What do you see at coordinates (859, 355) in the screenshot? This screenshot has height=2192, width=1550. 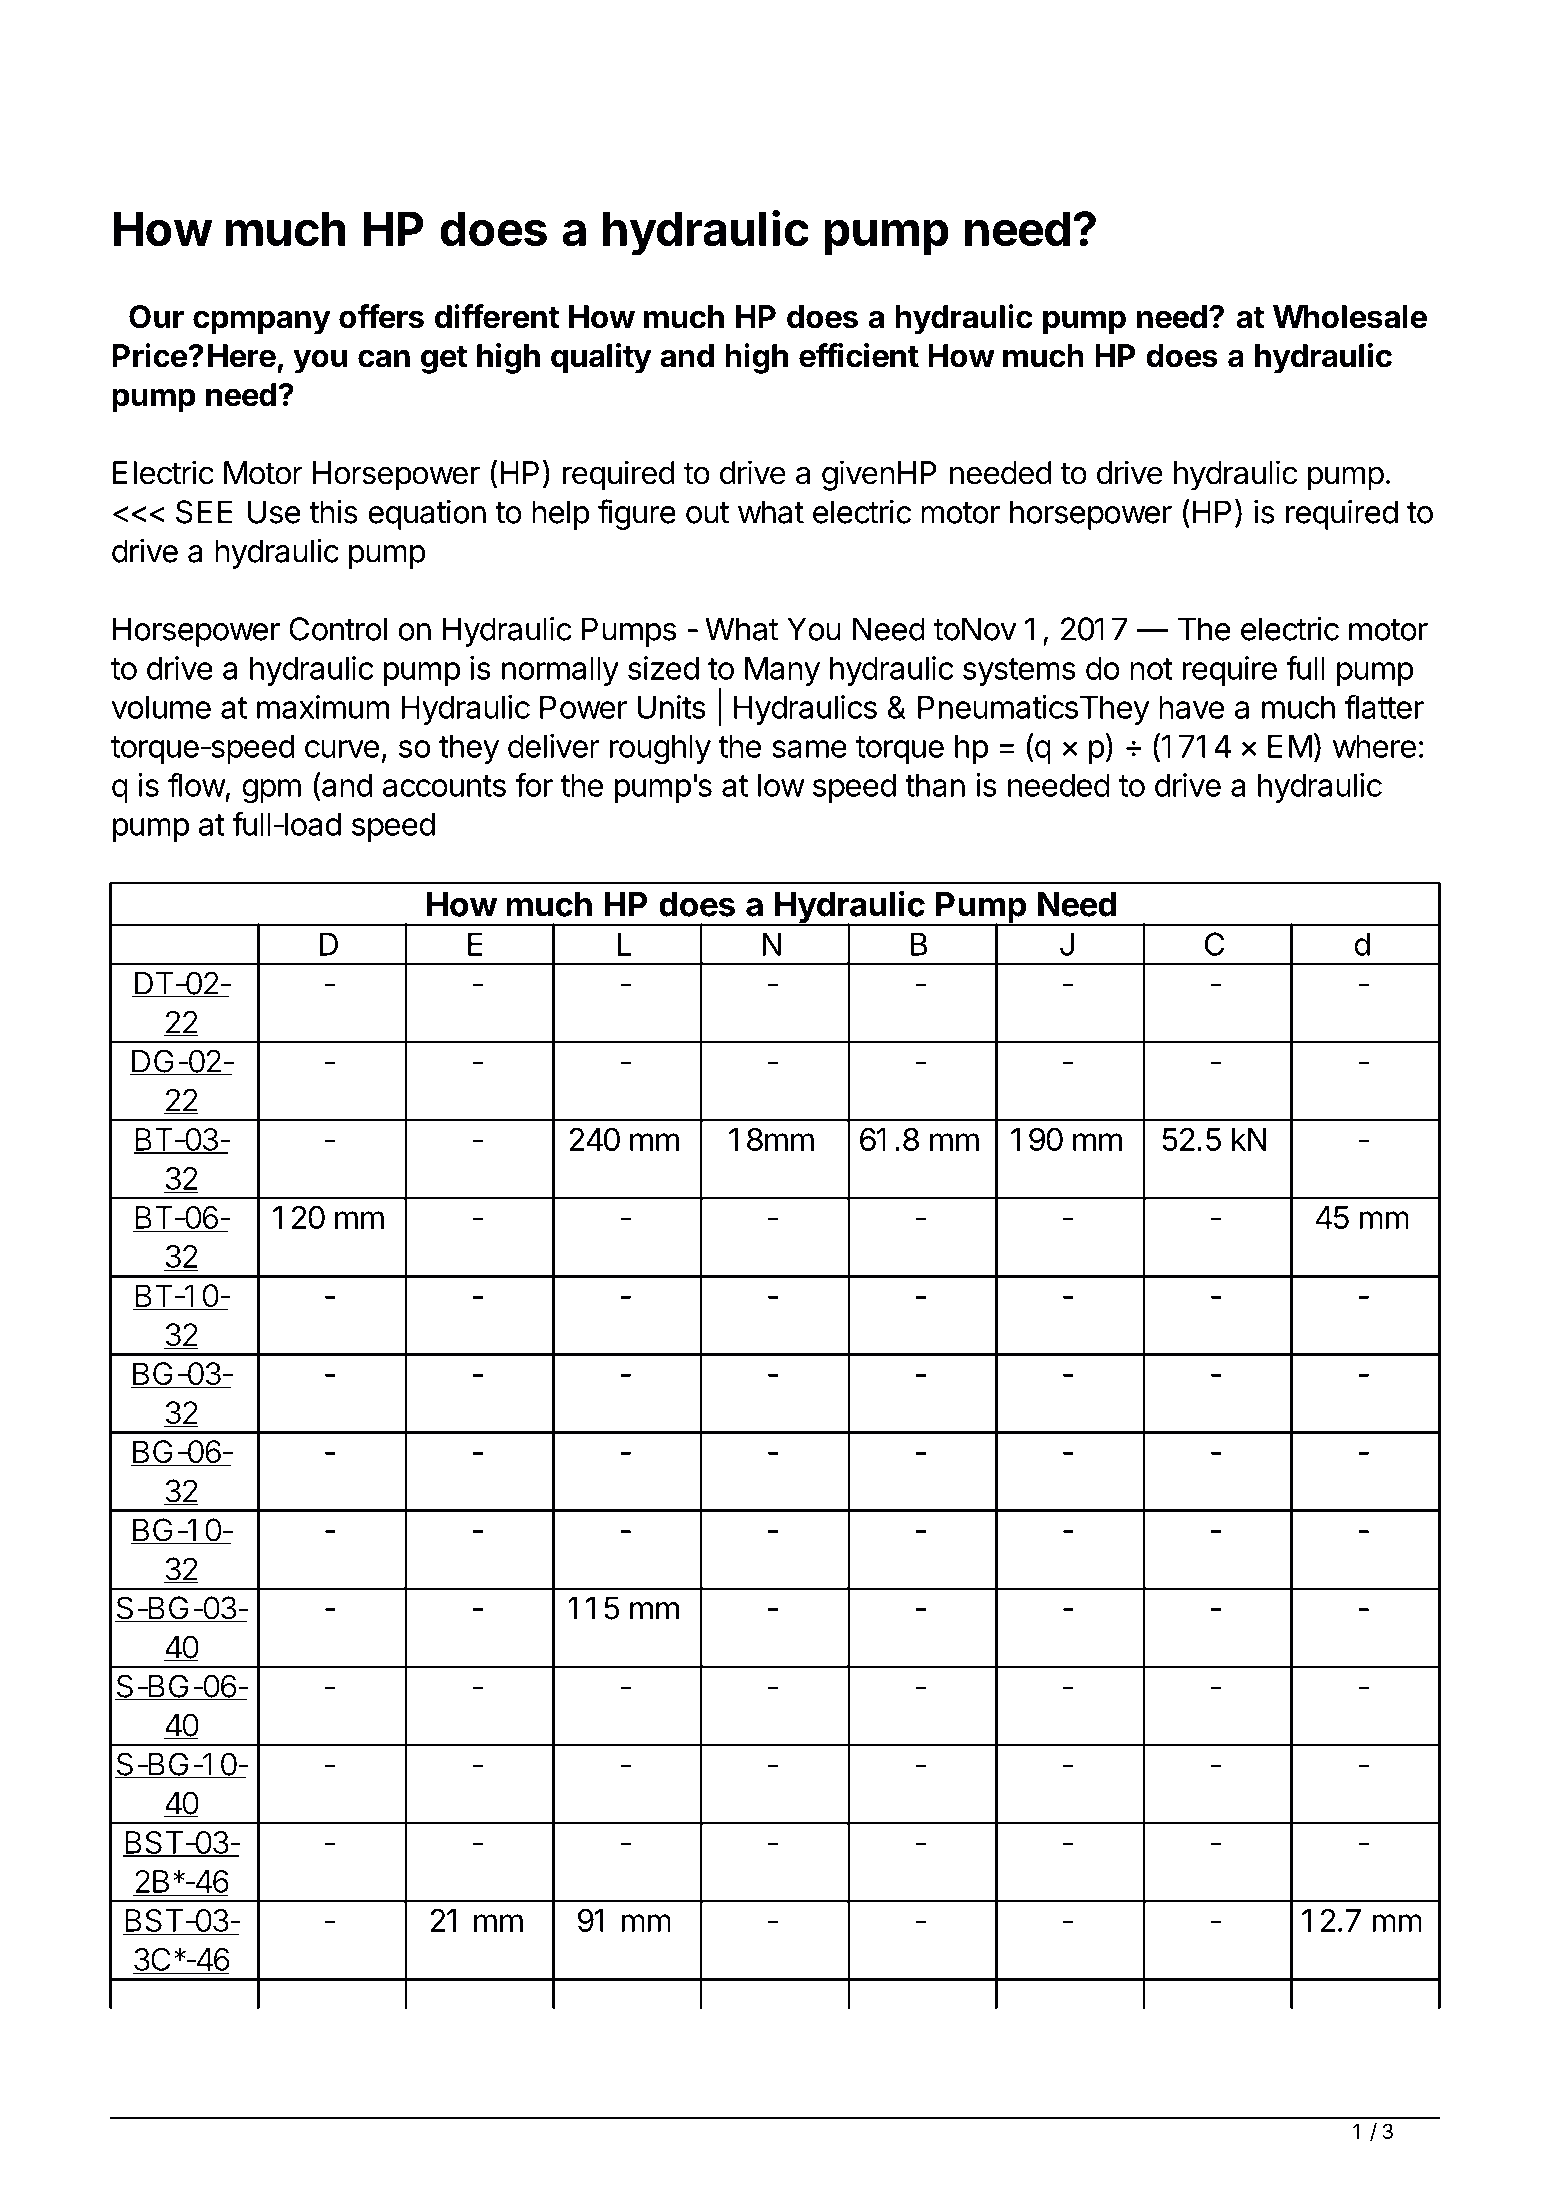 I see `efficient` at bounding box center [859, 355].
